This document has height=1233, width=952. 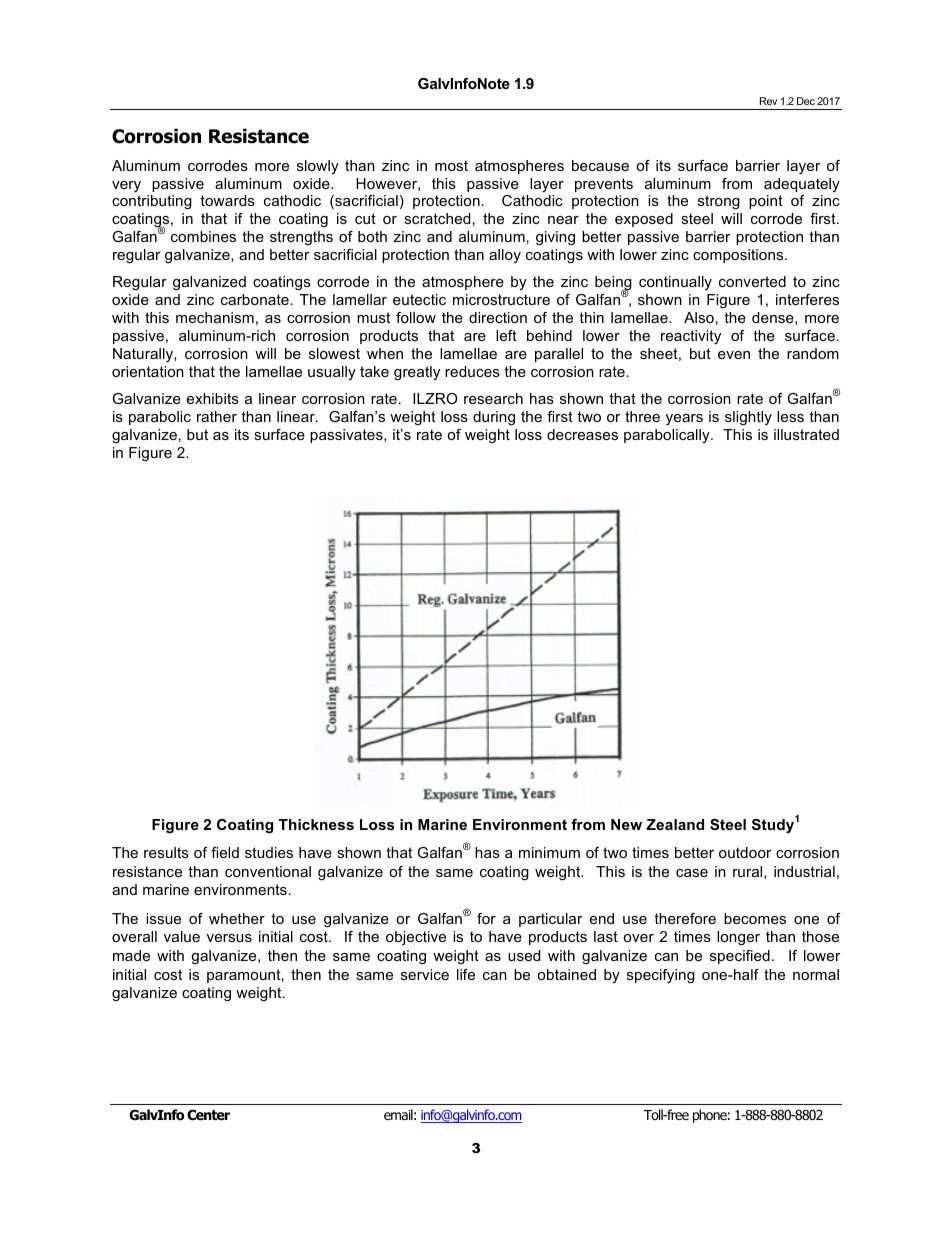 What do you see at coordinates (675, 824) in the document?
I see `Zealand` at bounding box center [675, 824].
